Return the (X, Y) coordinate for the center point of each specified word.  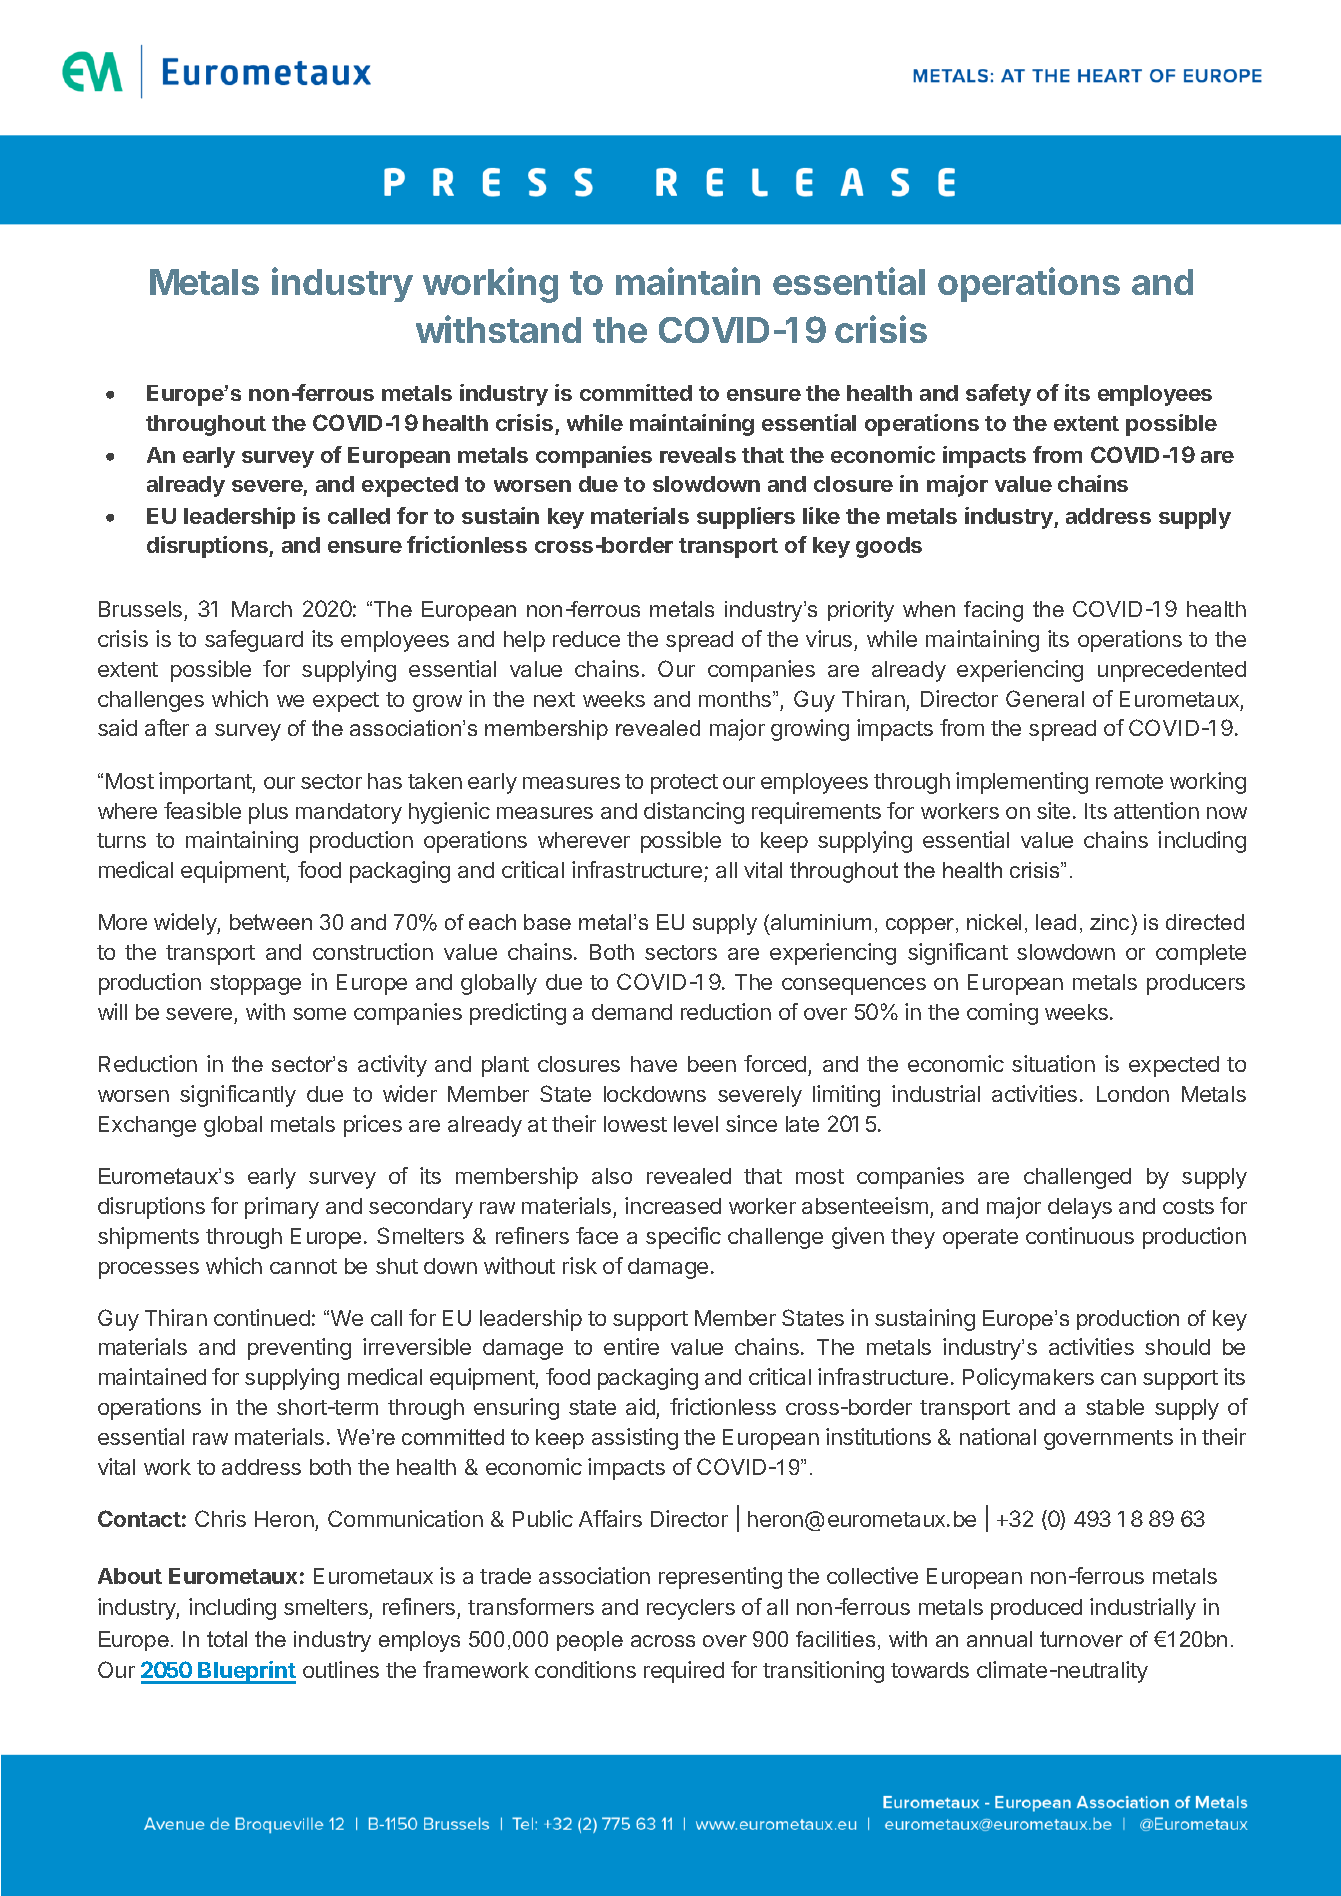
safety (998, 395)
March (262, 609)
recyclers (691, 1609)
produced (1036, 1609)
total (227, 1639)
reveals (698, 455)
